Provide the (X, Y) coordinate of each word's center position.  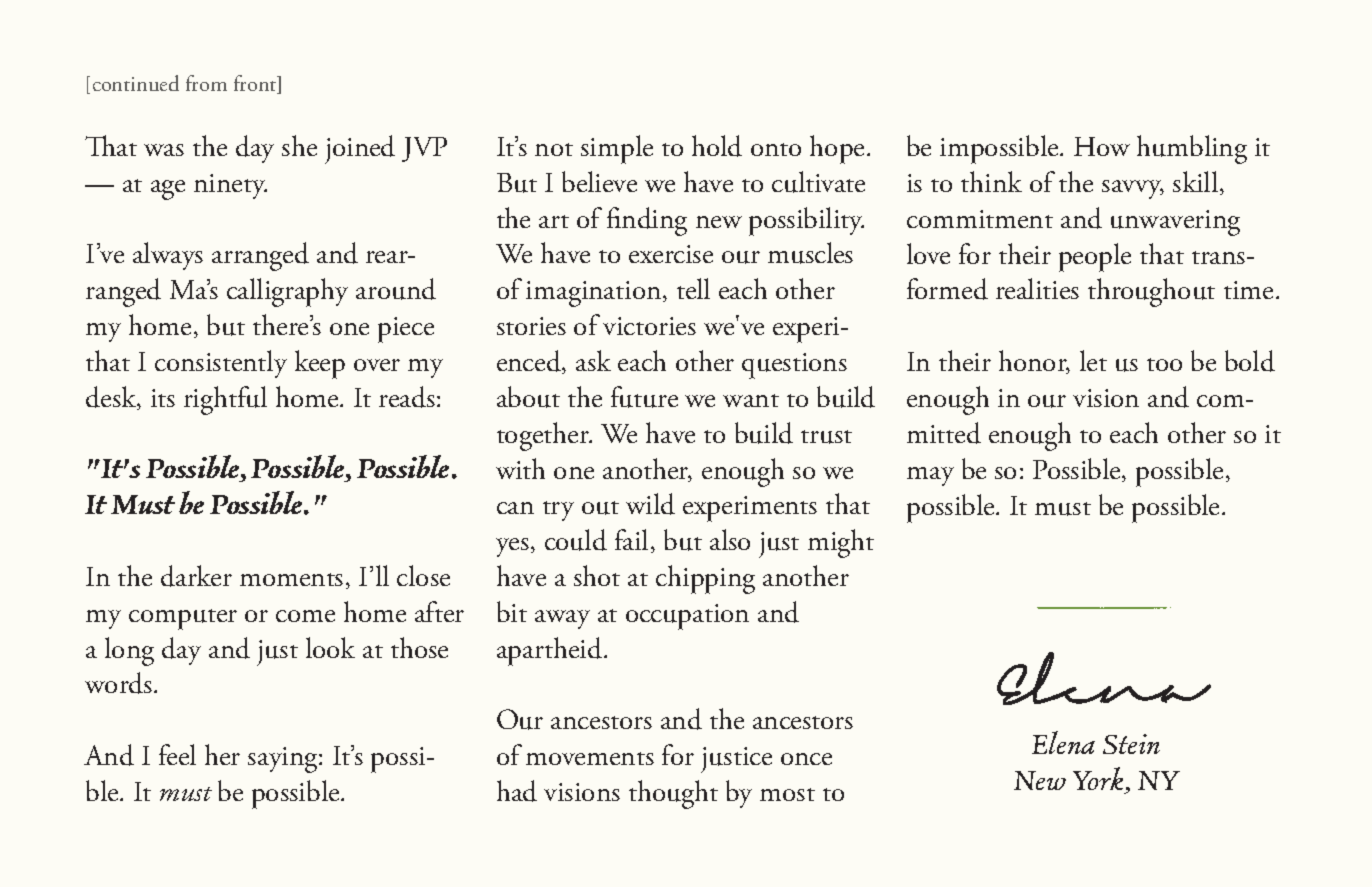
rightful (225, 400)
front (256, 84)
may (930, 476)
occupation (687, 617)
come (305, 616)
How (1102, 146)
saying (284, 760)
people (1095, 257)
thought (673, 794)
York (1098, 778)
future (644, 397)
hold (717, 146)
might (841, 543)
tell (693, 288)
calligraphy (287, 292)
